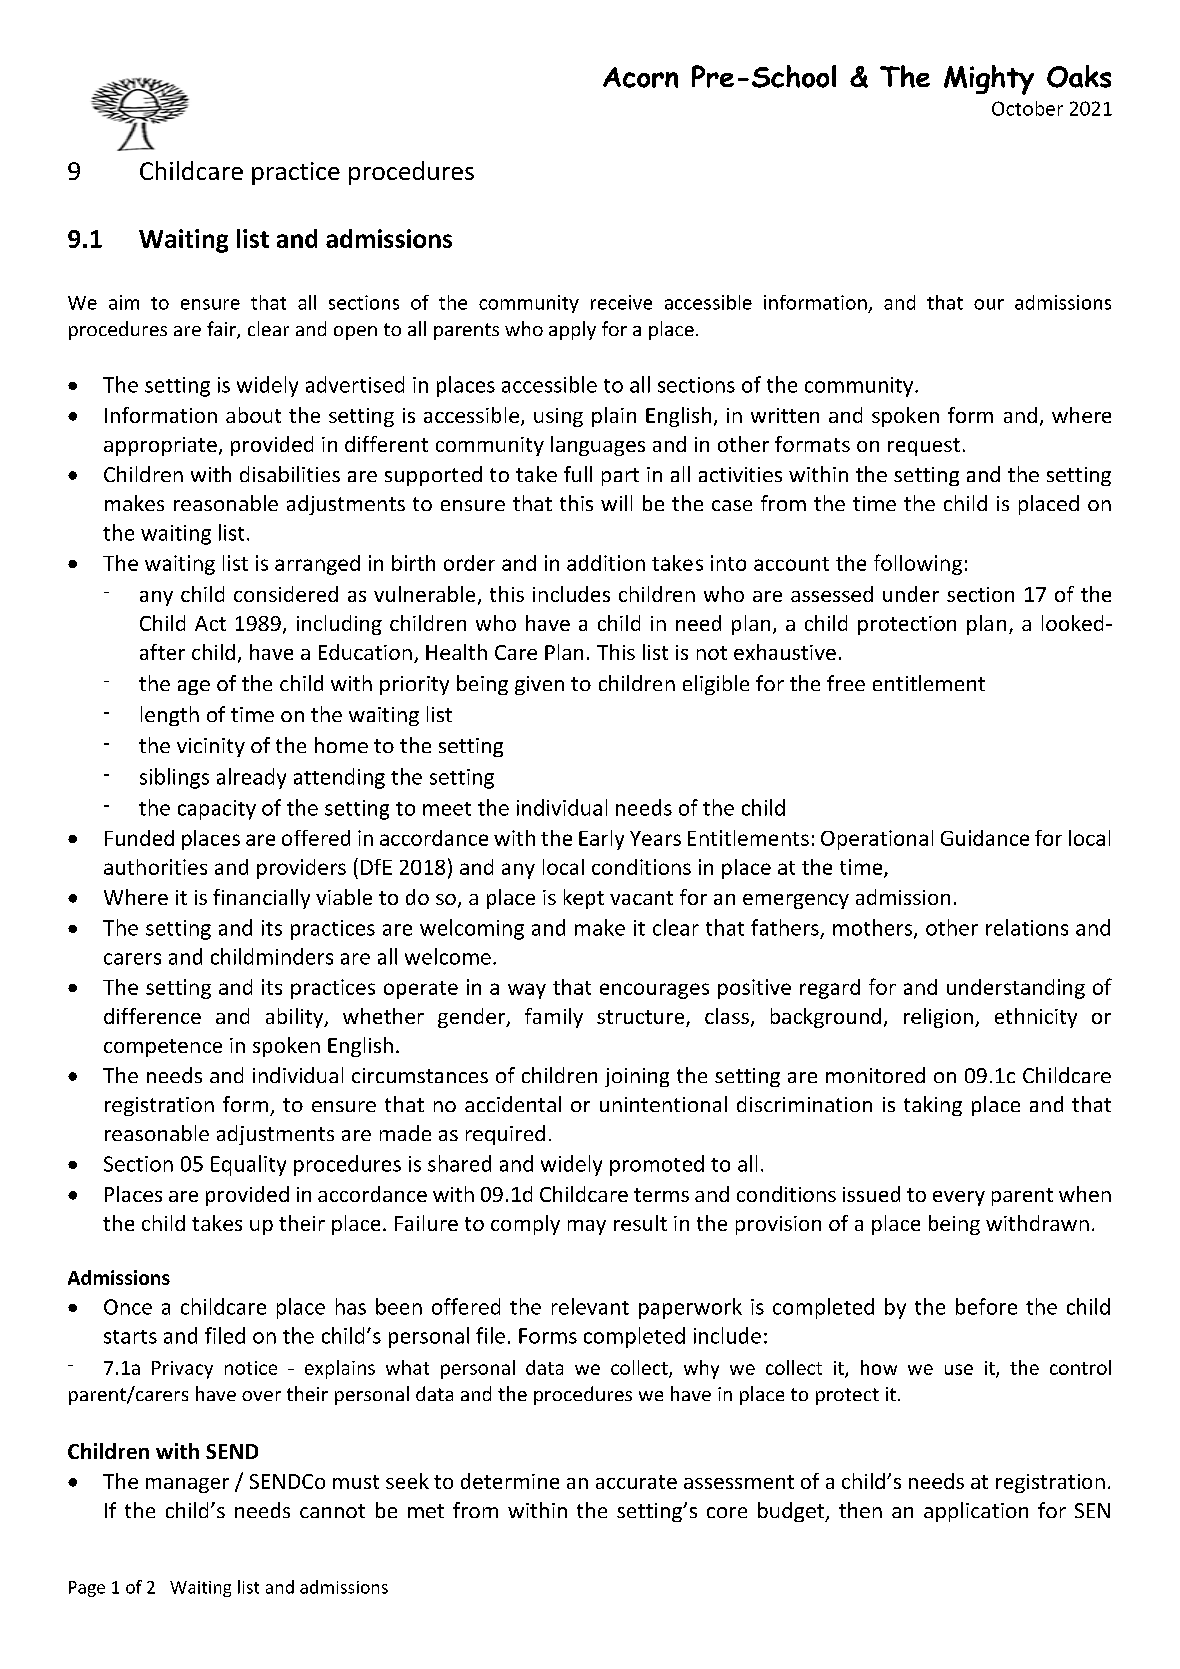  Describe the element at coordinates (527, 991) in the image. I see `way` at that location.
